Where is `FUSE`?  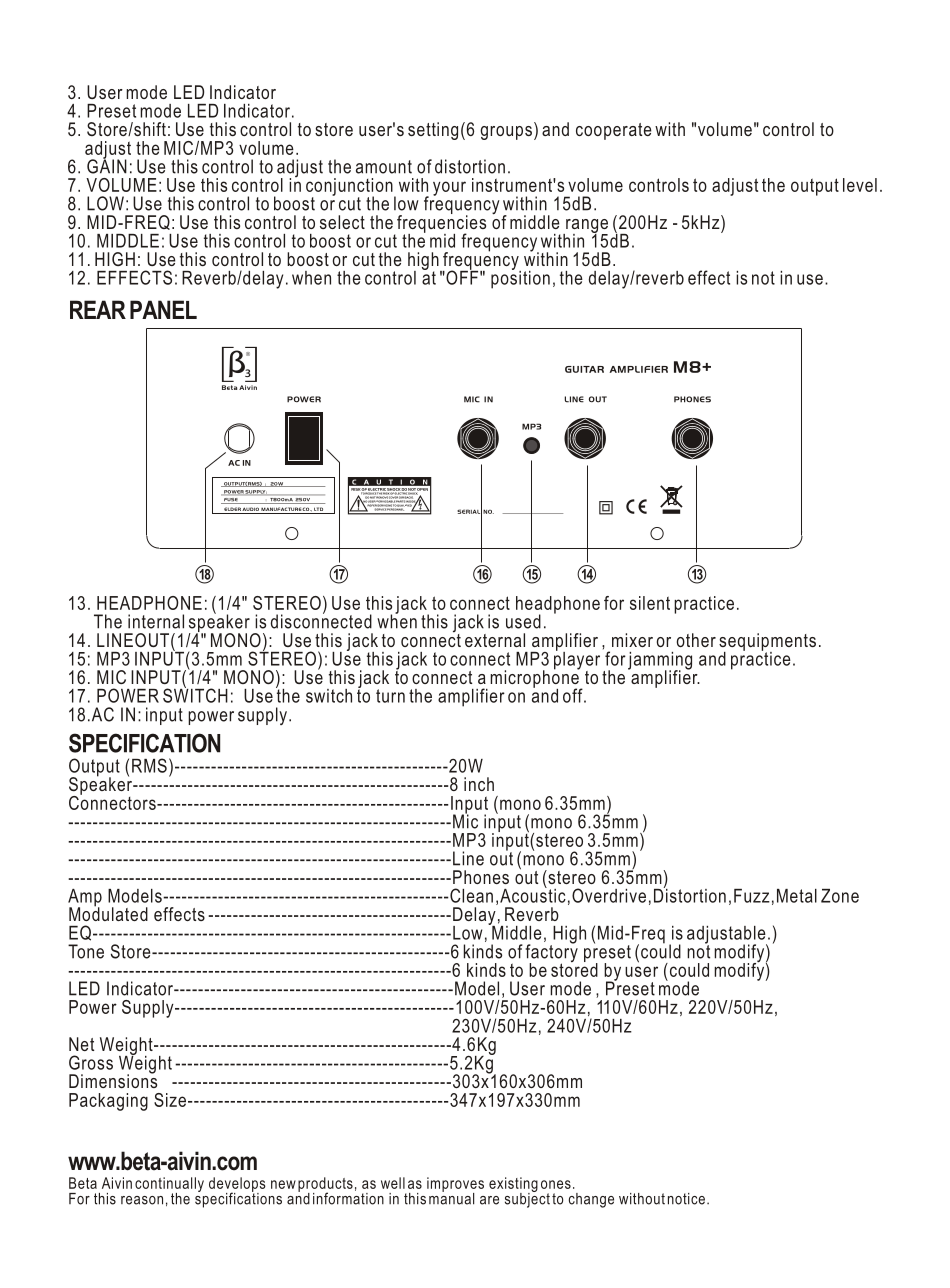 FUSE is located at coordinates (231, 501).
